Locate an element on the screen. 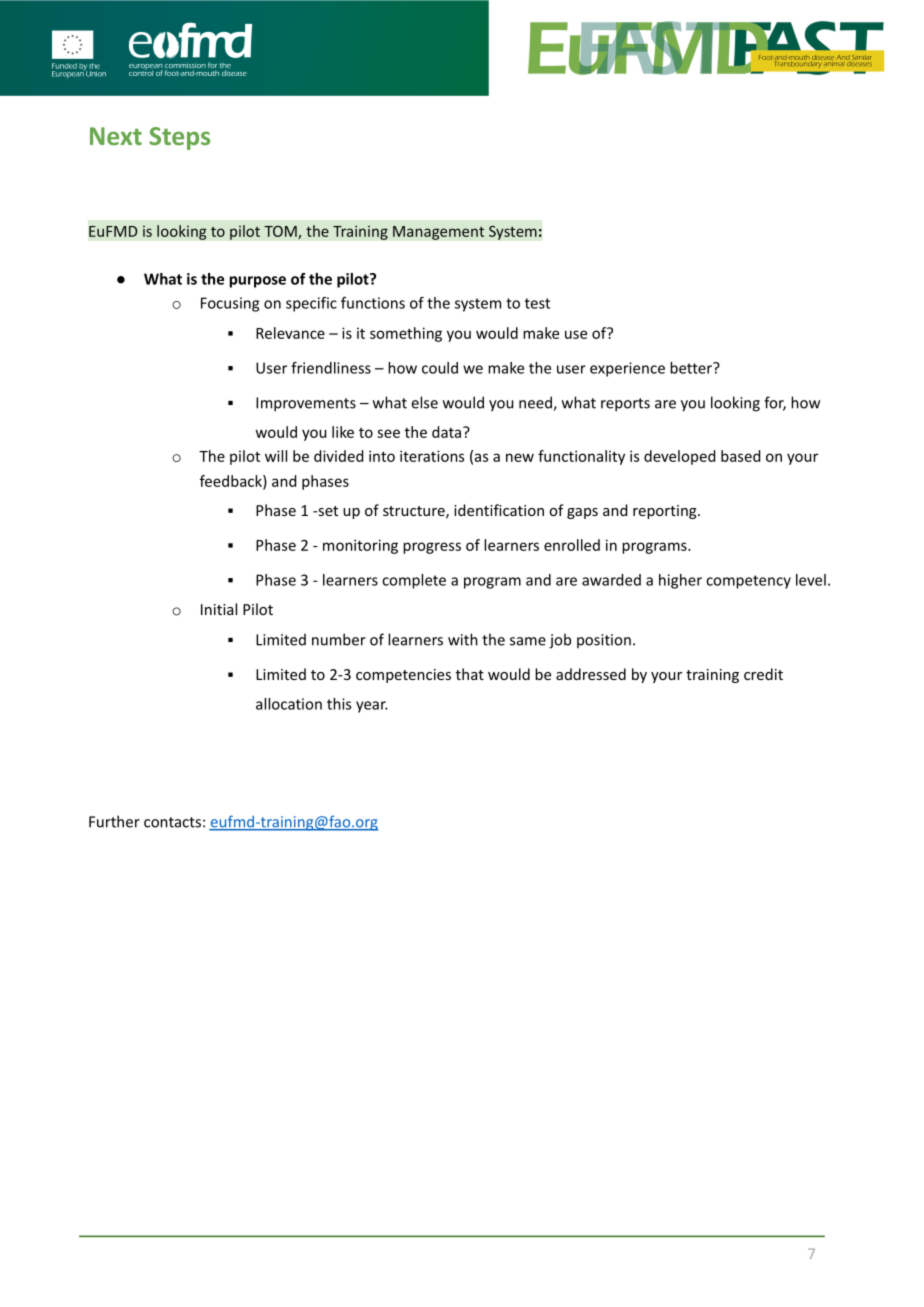 Image resolution: width=924 pixels, height=1307 pixels. contacts is located at coordinates (172, 822).
